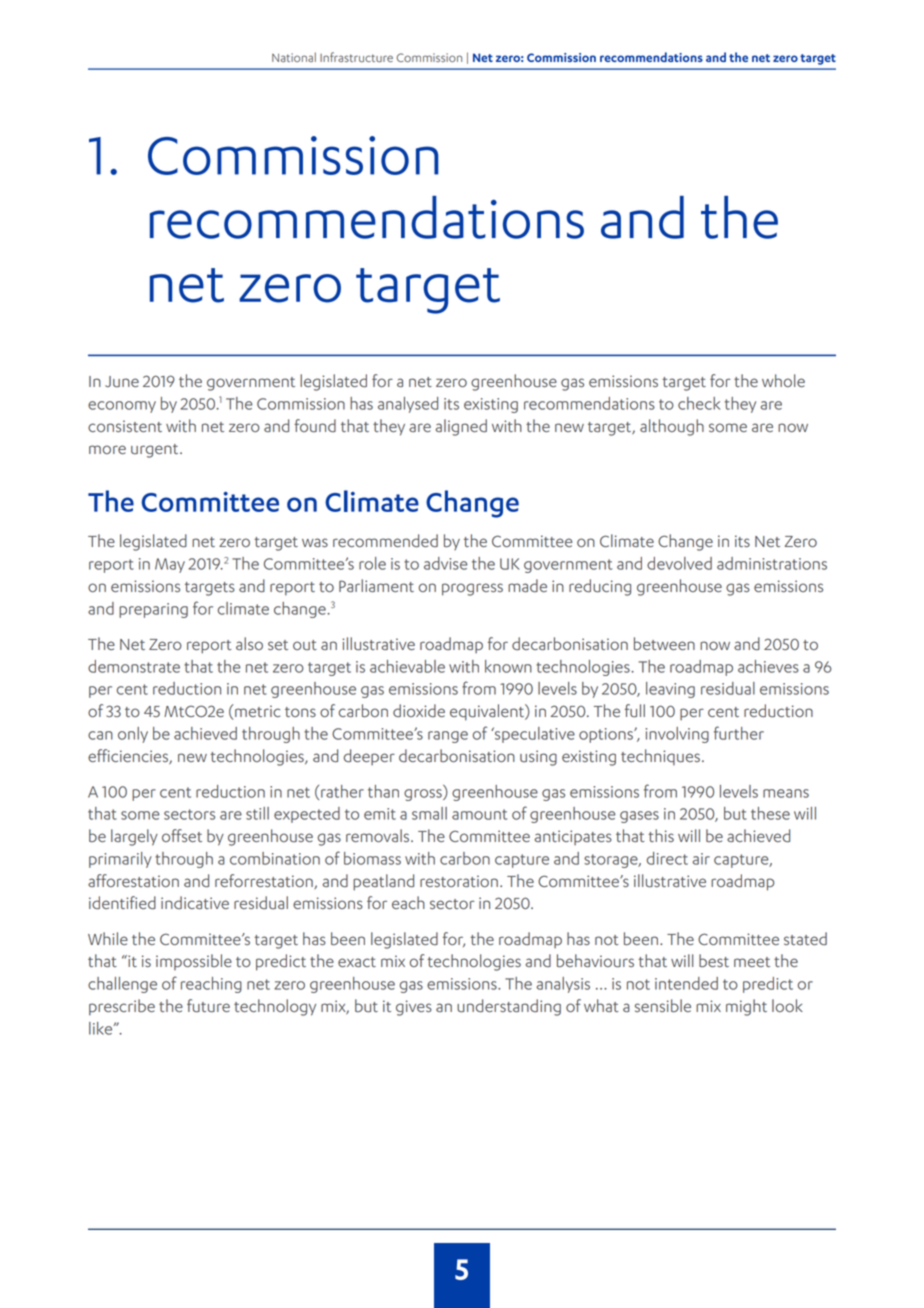 This screenshot has width=924, height=1308. I want to click on June, so click(122, 381).
